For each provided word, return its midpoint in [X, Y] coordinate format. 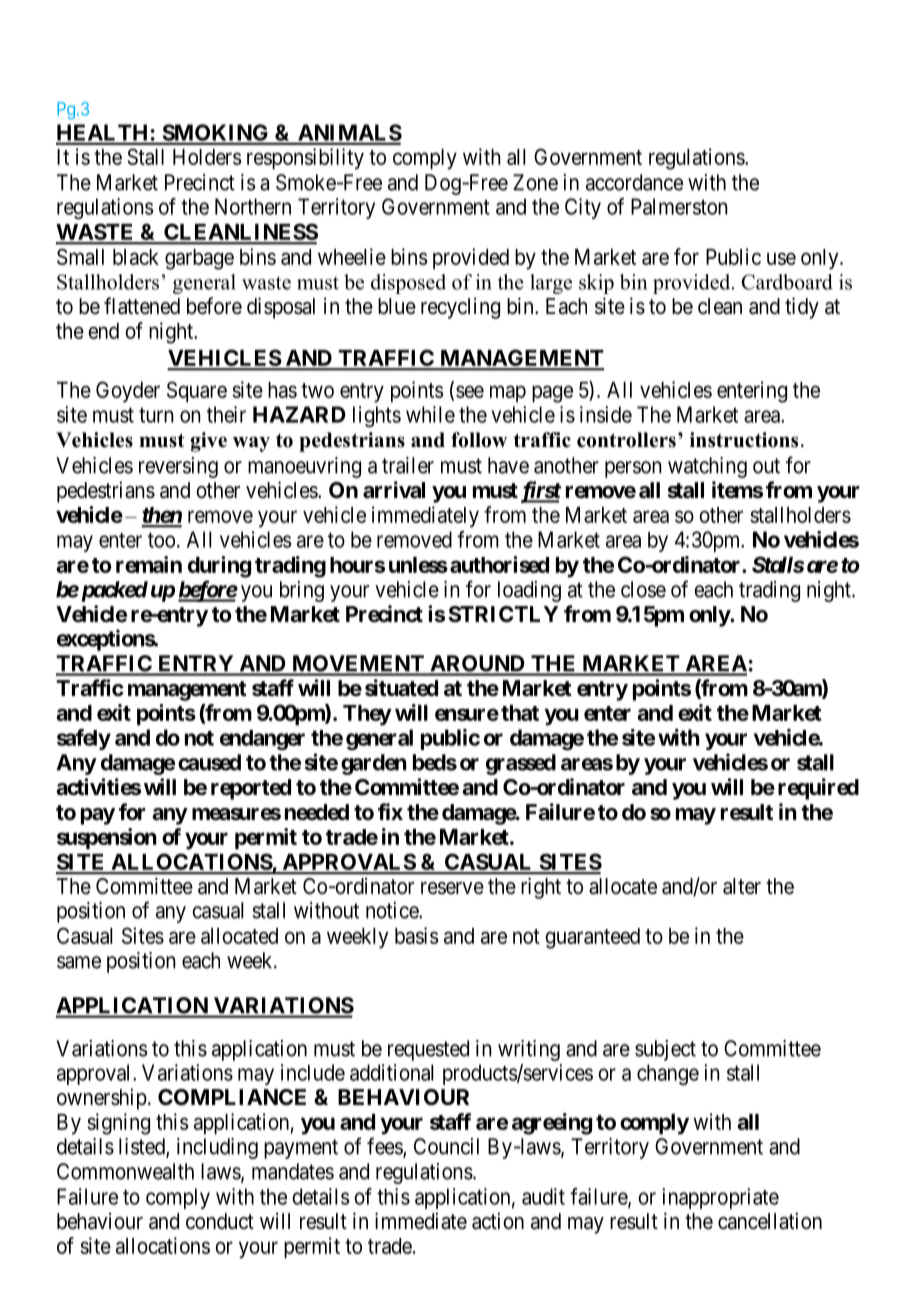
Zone [535, 182]
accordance [634, 182]
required [818, 789]
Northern [253, 206]
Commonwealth [125, 1171]
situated [401, 688]
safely [84, 739]
